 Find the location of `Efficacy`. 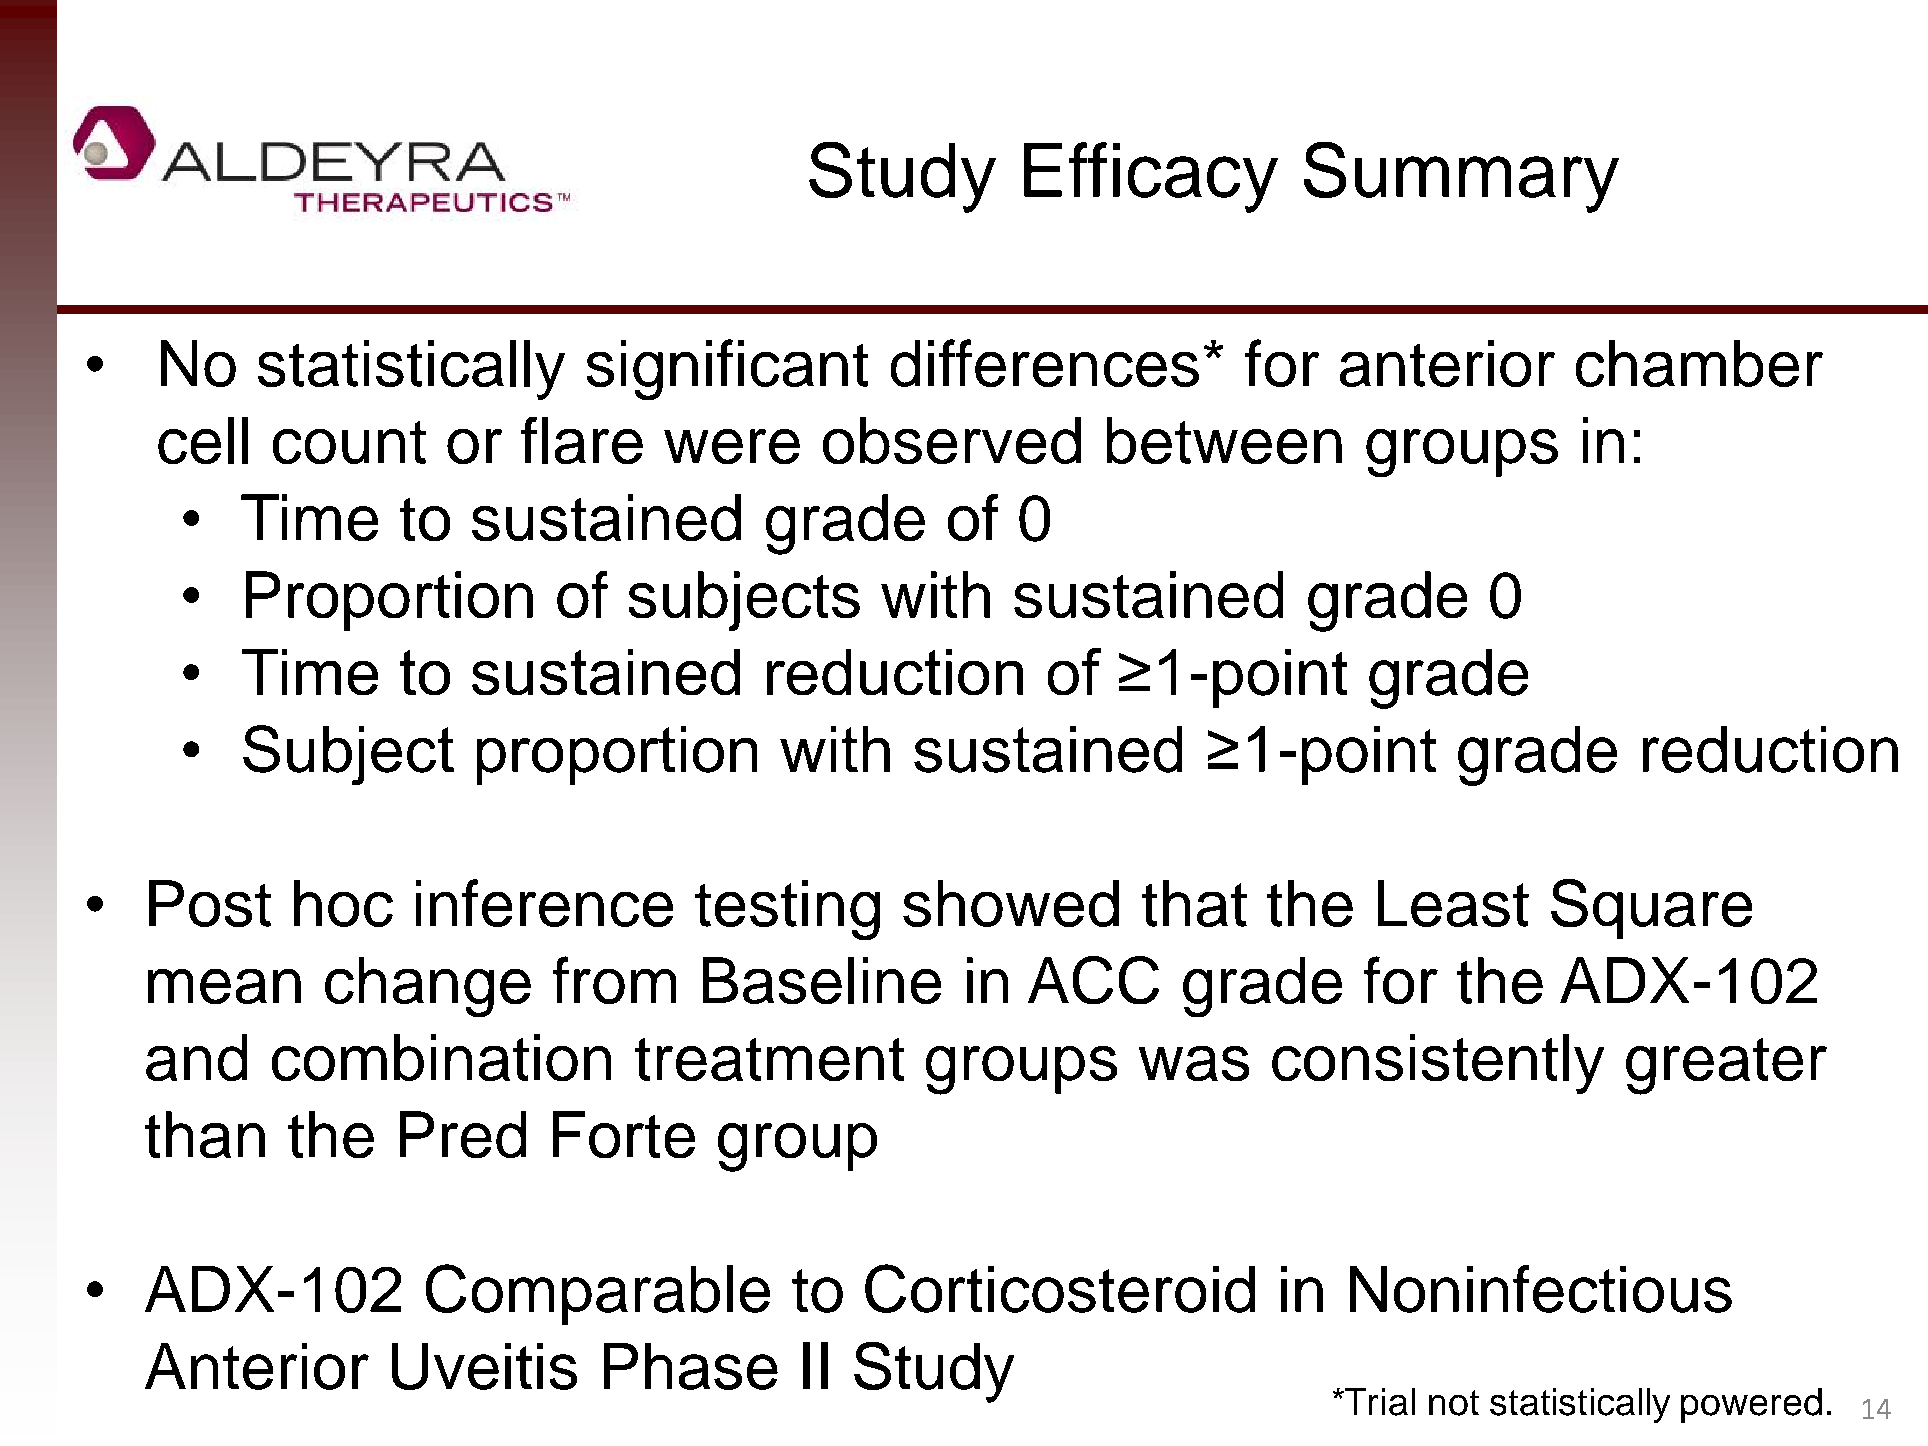

Efficacy is located at coordinates (1151, 177).
